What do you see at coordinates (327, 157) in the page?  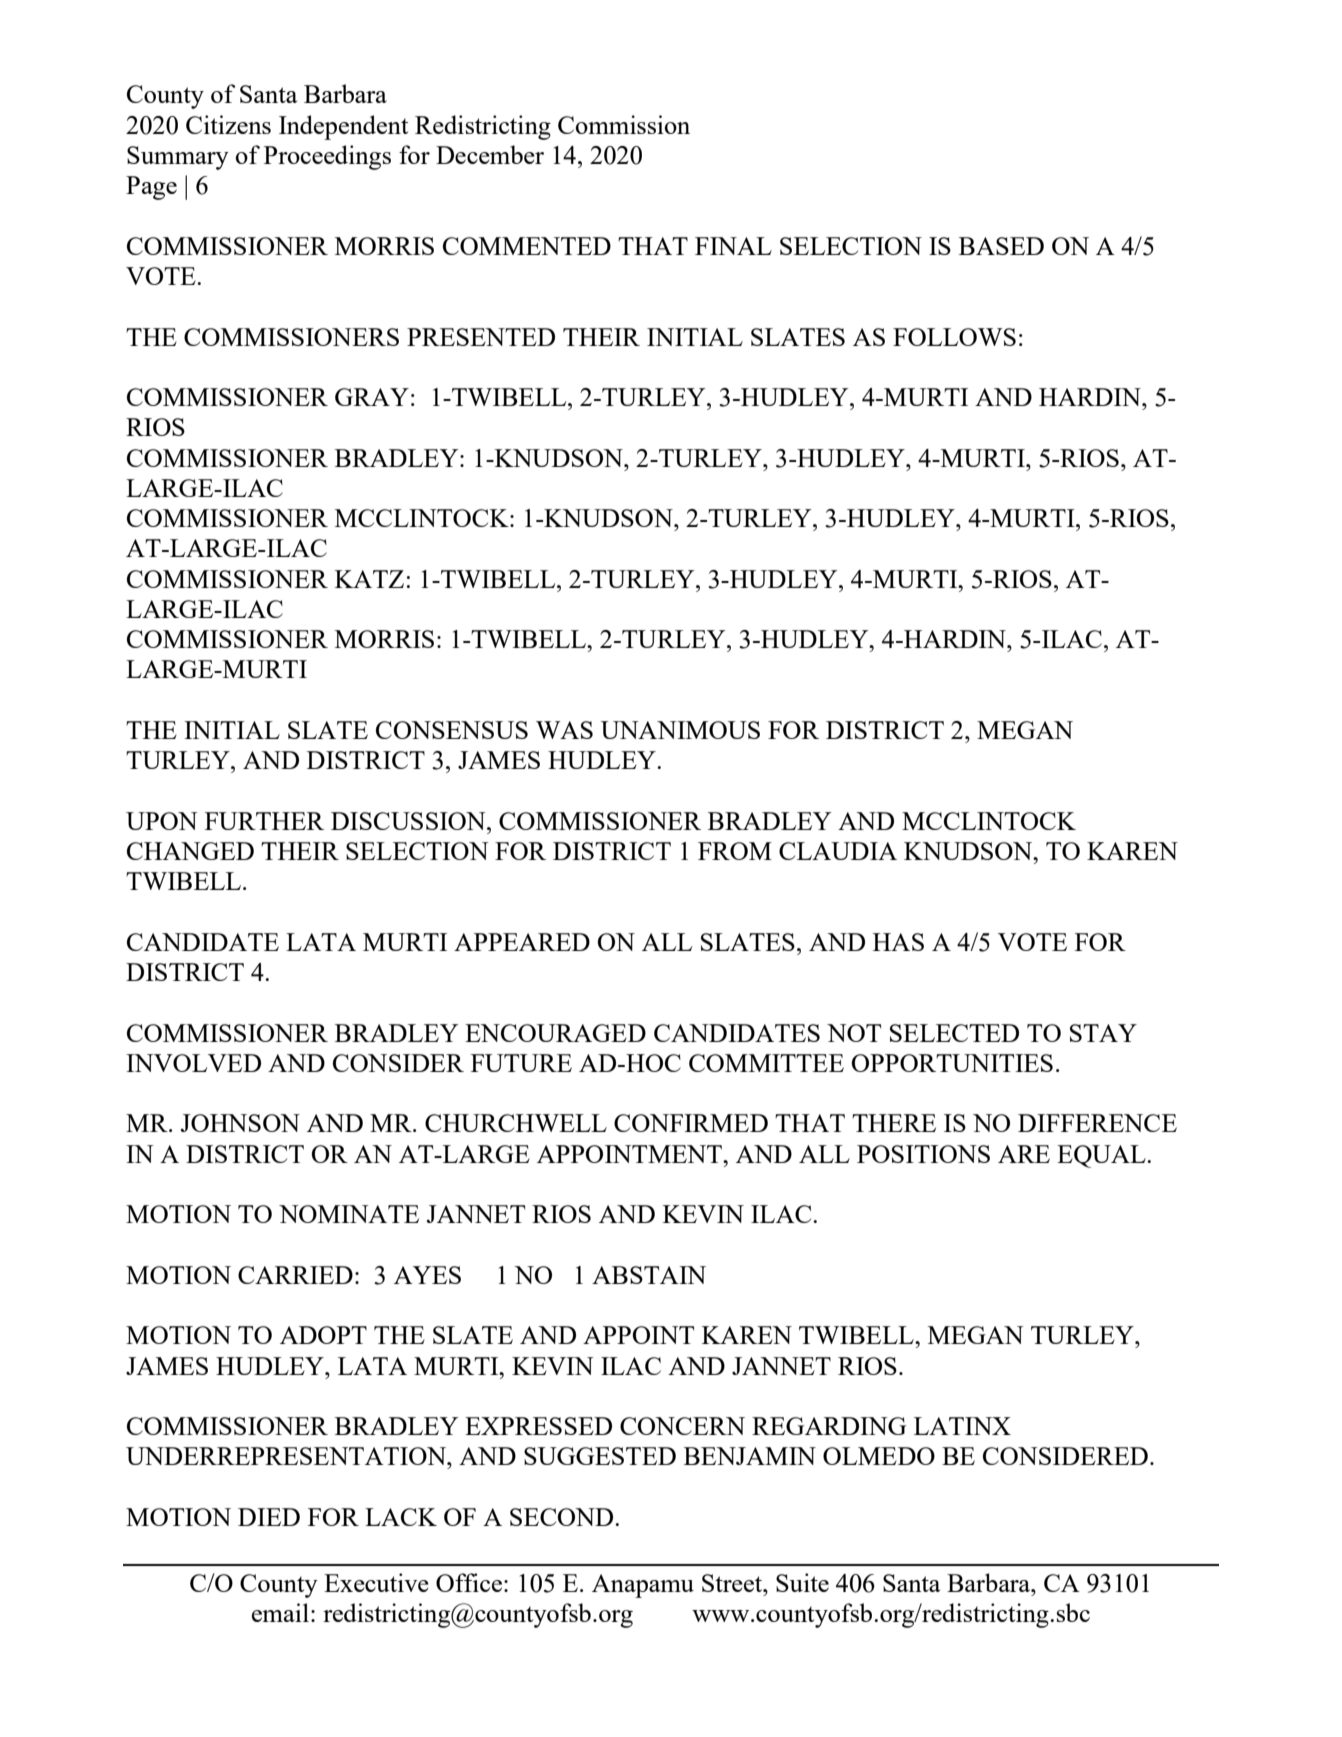 I see `Proceedings` at bounding box center [327, 157].
